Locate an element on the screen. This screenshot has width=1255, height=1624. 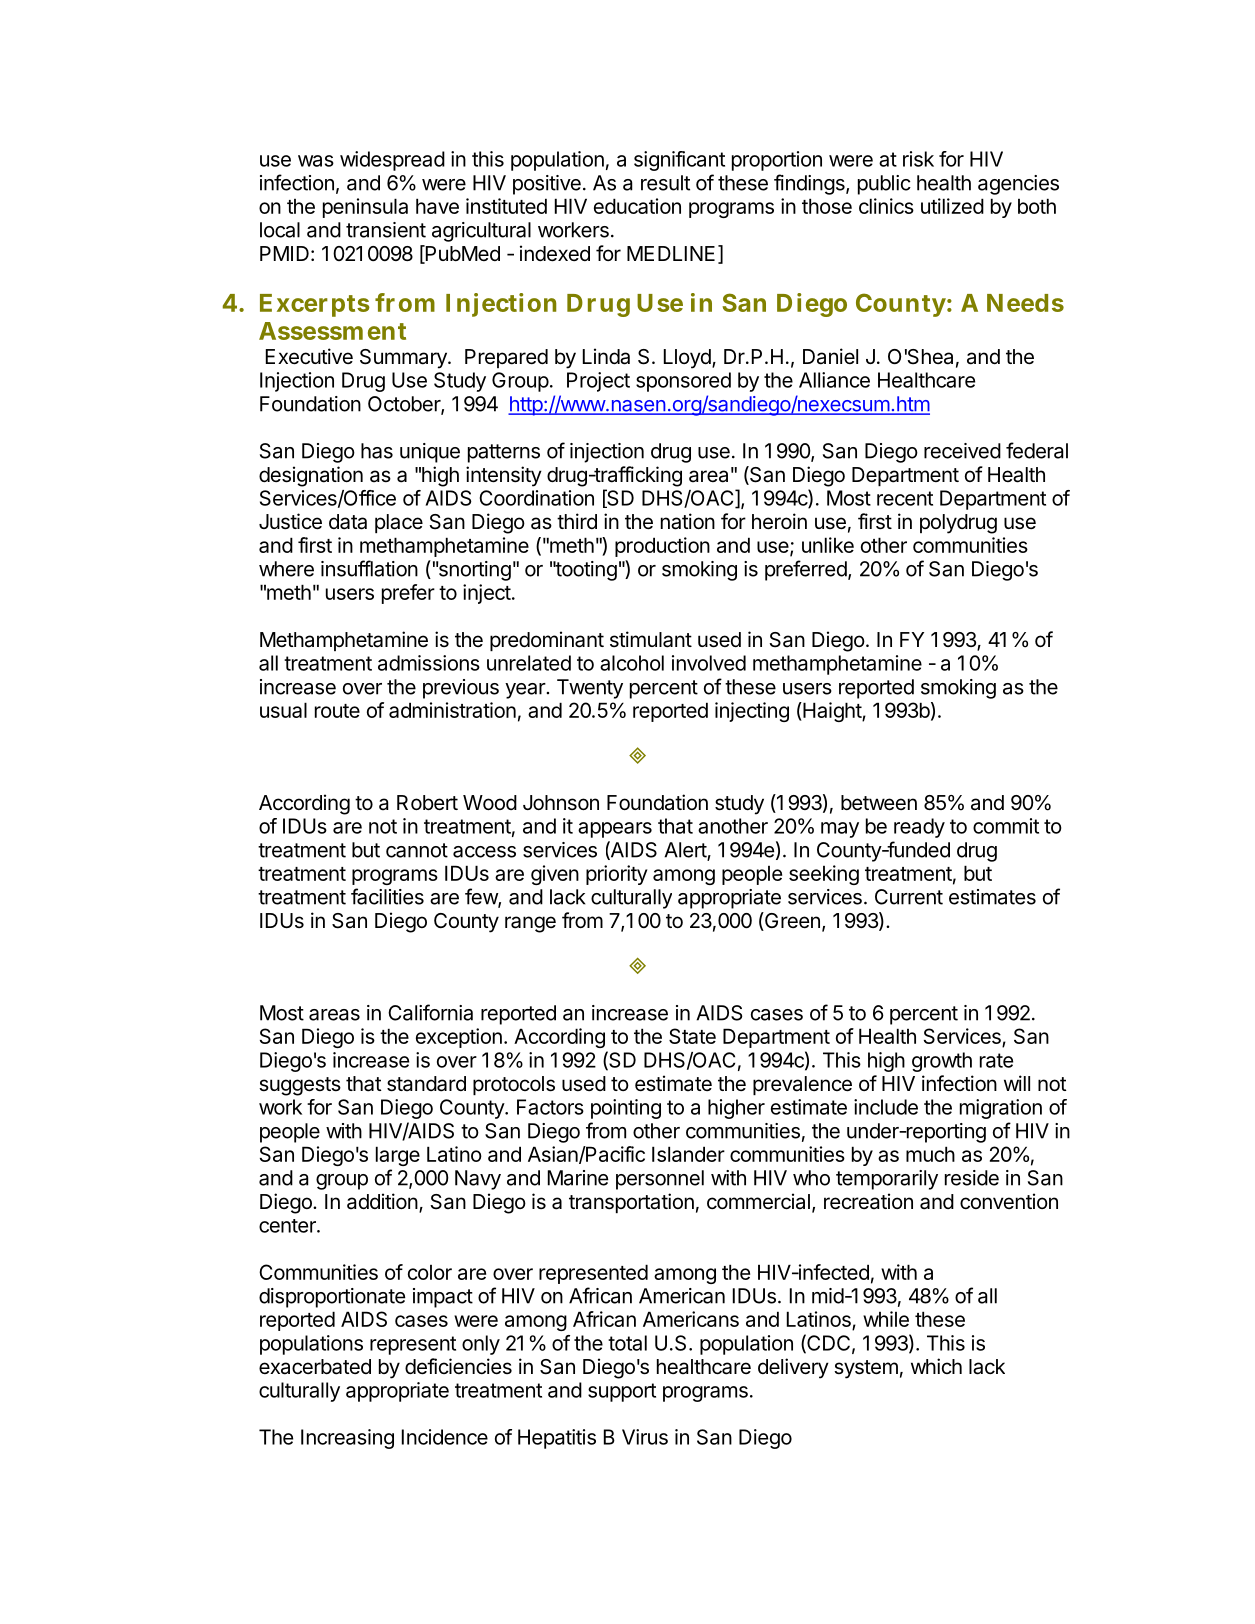
insufflation is located at coordinates (369, 568).
